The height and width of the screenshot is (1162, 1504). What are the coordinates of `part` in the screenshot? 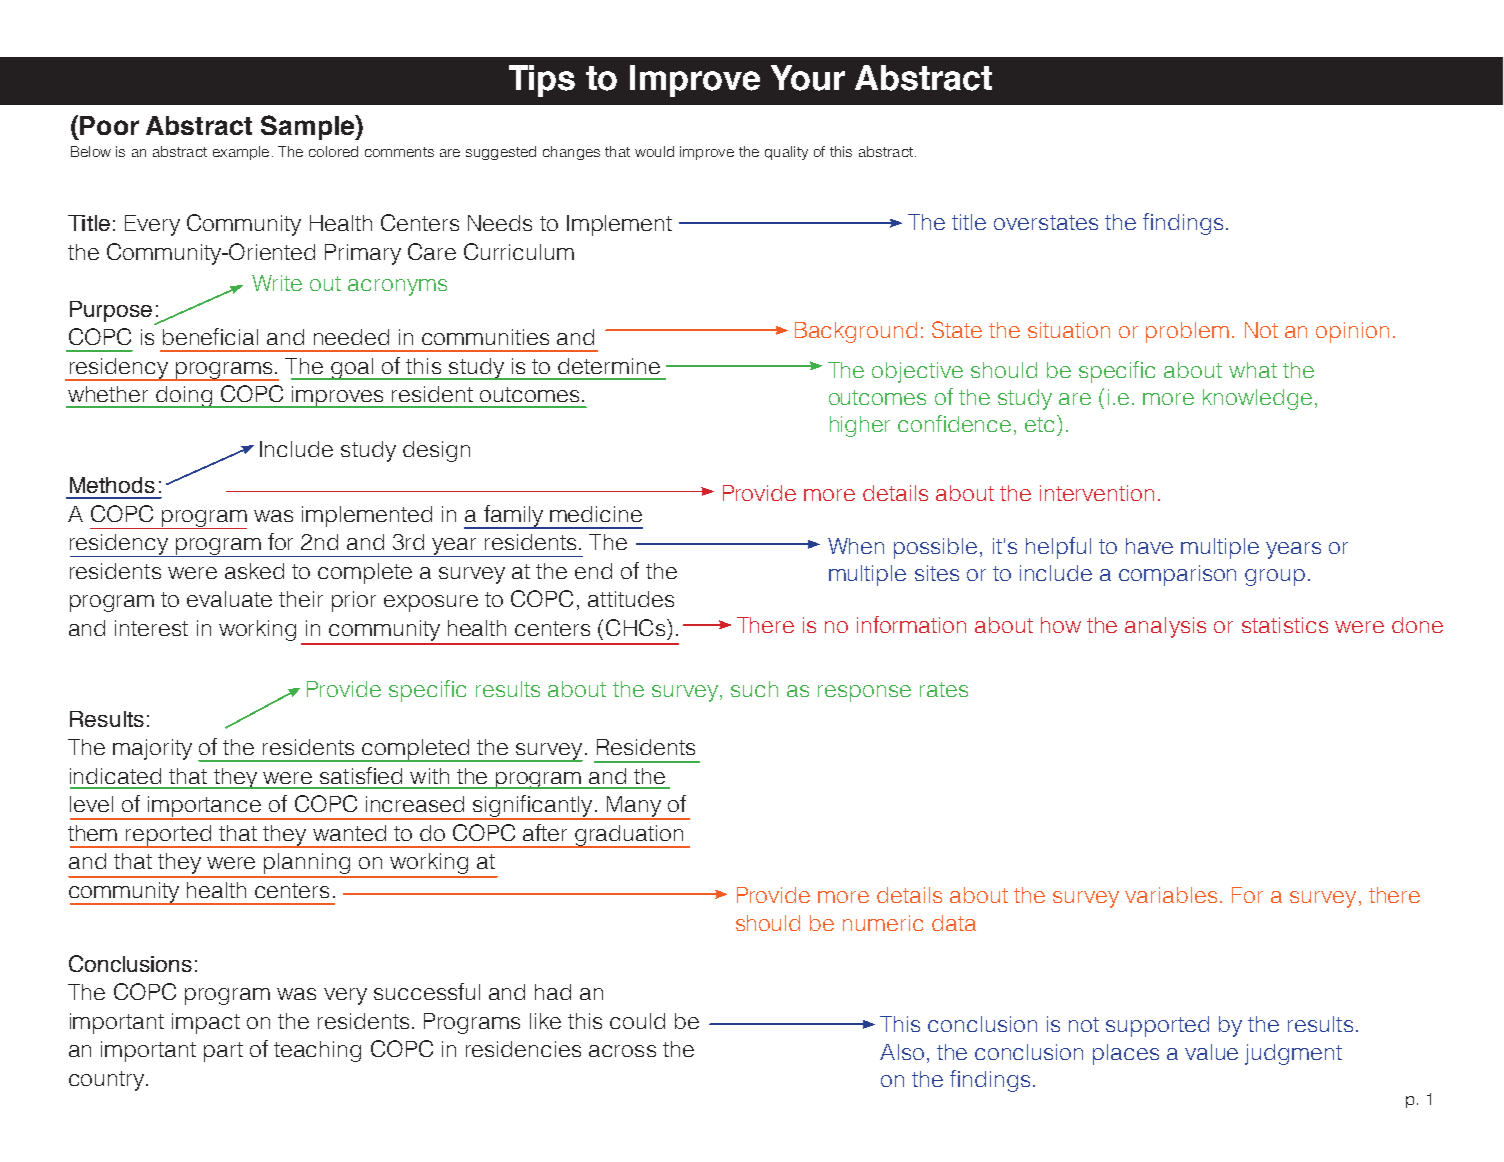 It's located at (223, 1052).
